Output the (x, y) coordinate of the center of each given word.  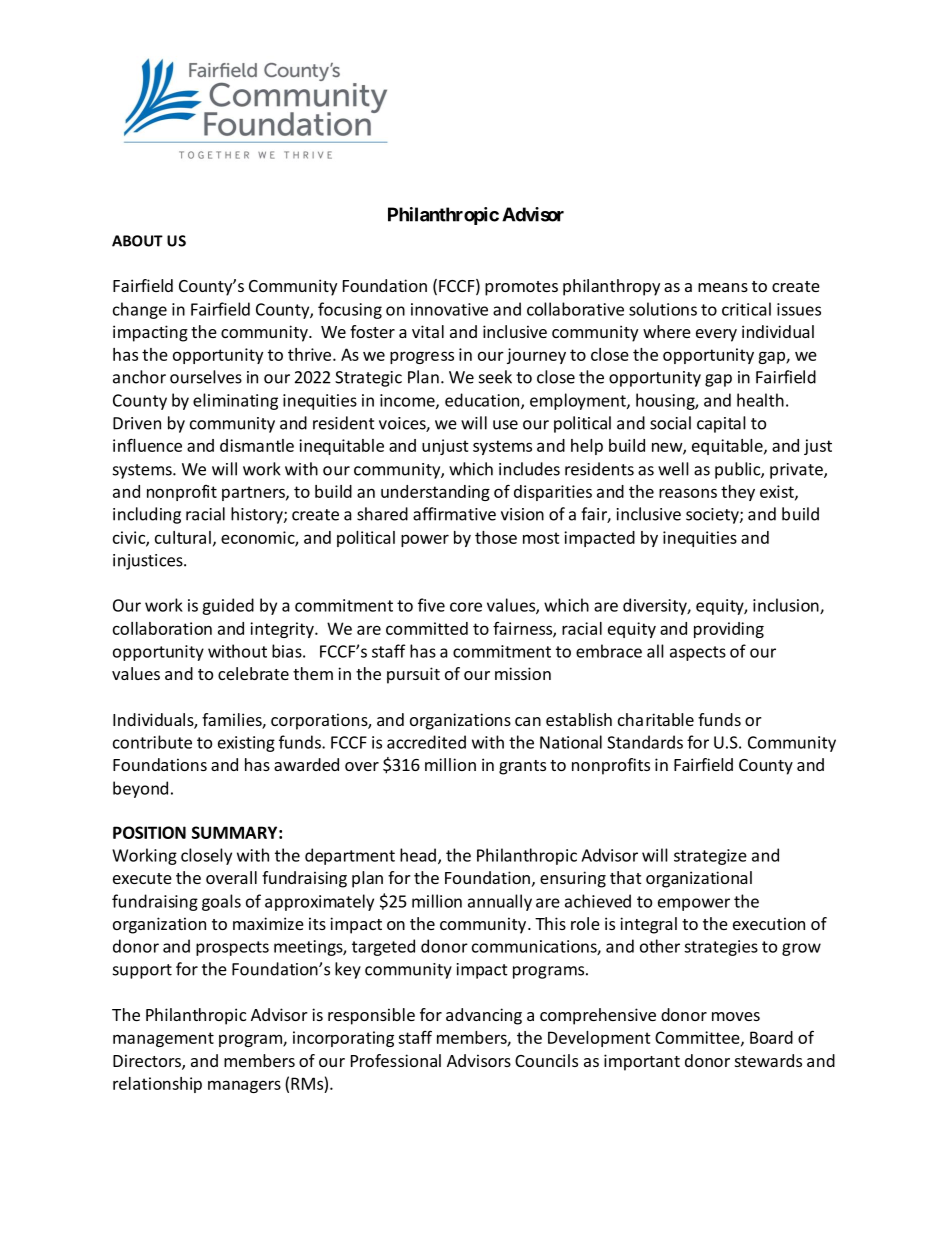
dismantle (257, 445)
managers (244, 1086)
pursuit (413, 675)
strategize (710, 857)
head (418, 855)
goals (221, 902)
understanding (435, 493)
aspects (698, 653)
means (723, 287)
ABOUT (137, 241)
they (738, 493)
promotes (521, 288)
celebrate (253, 673)
